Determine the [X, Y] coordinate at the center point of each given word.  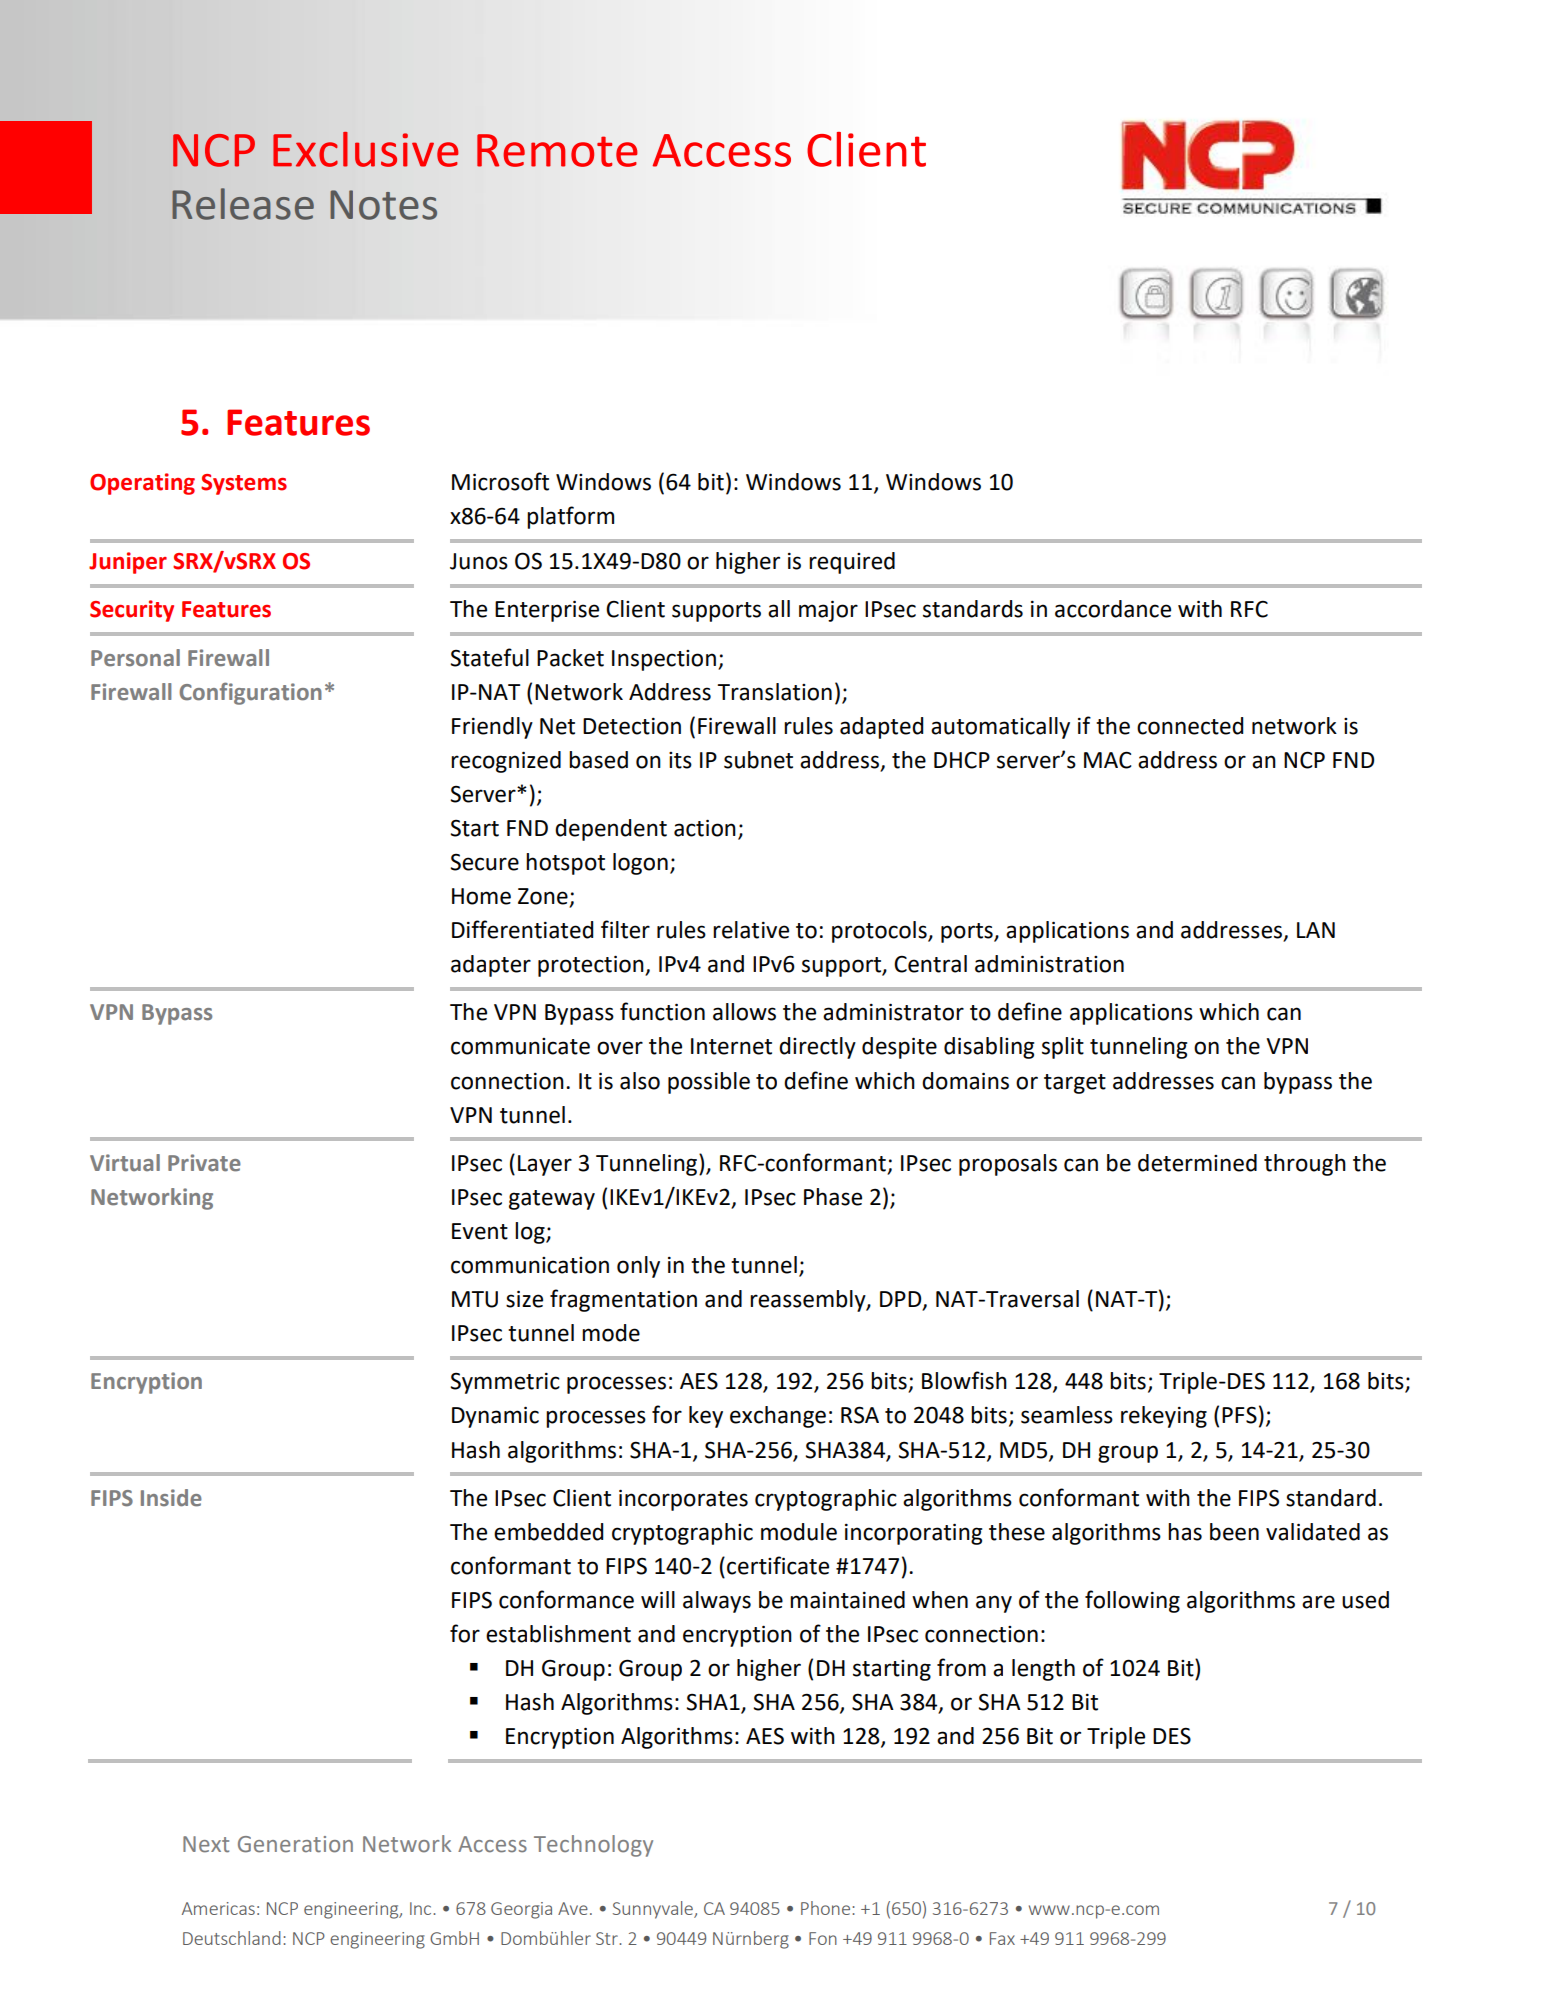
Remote [557, 150]
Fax [1002, 1938]
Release [243, 204]
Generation [295, 1844]
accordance [1113, 609]
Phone [827, 1908]
